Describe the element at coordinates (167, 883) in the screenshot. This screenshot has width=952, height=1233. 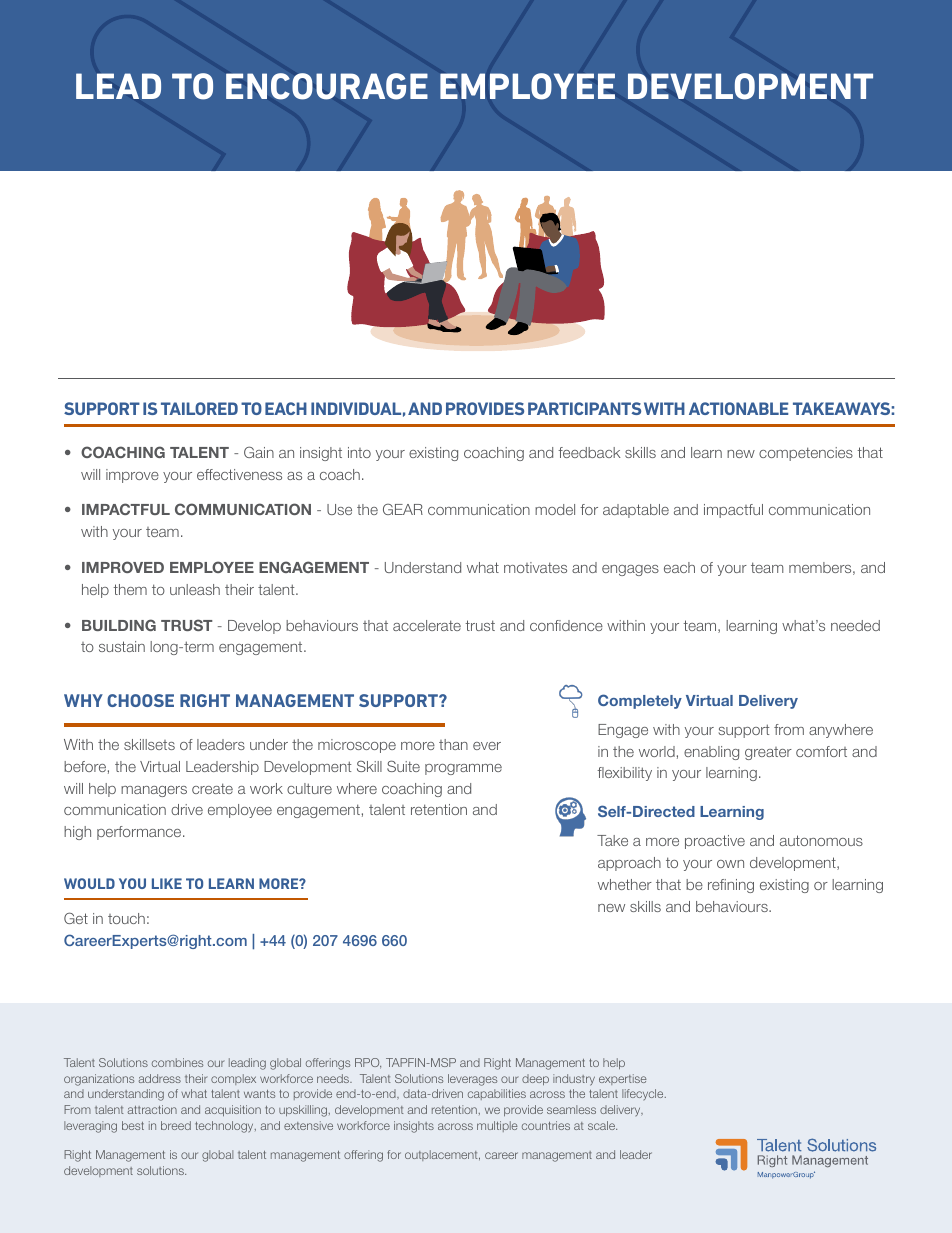
I see `LIKE` at that location.
